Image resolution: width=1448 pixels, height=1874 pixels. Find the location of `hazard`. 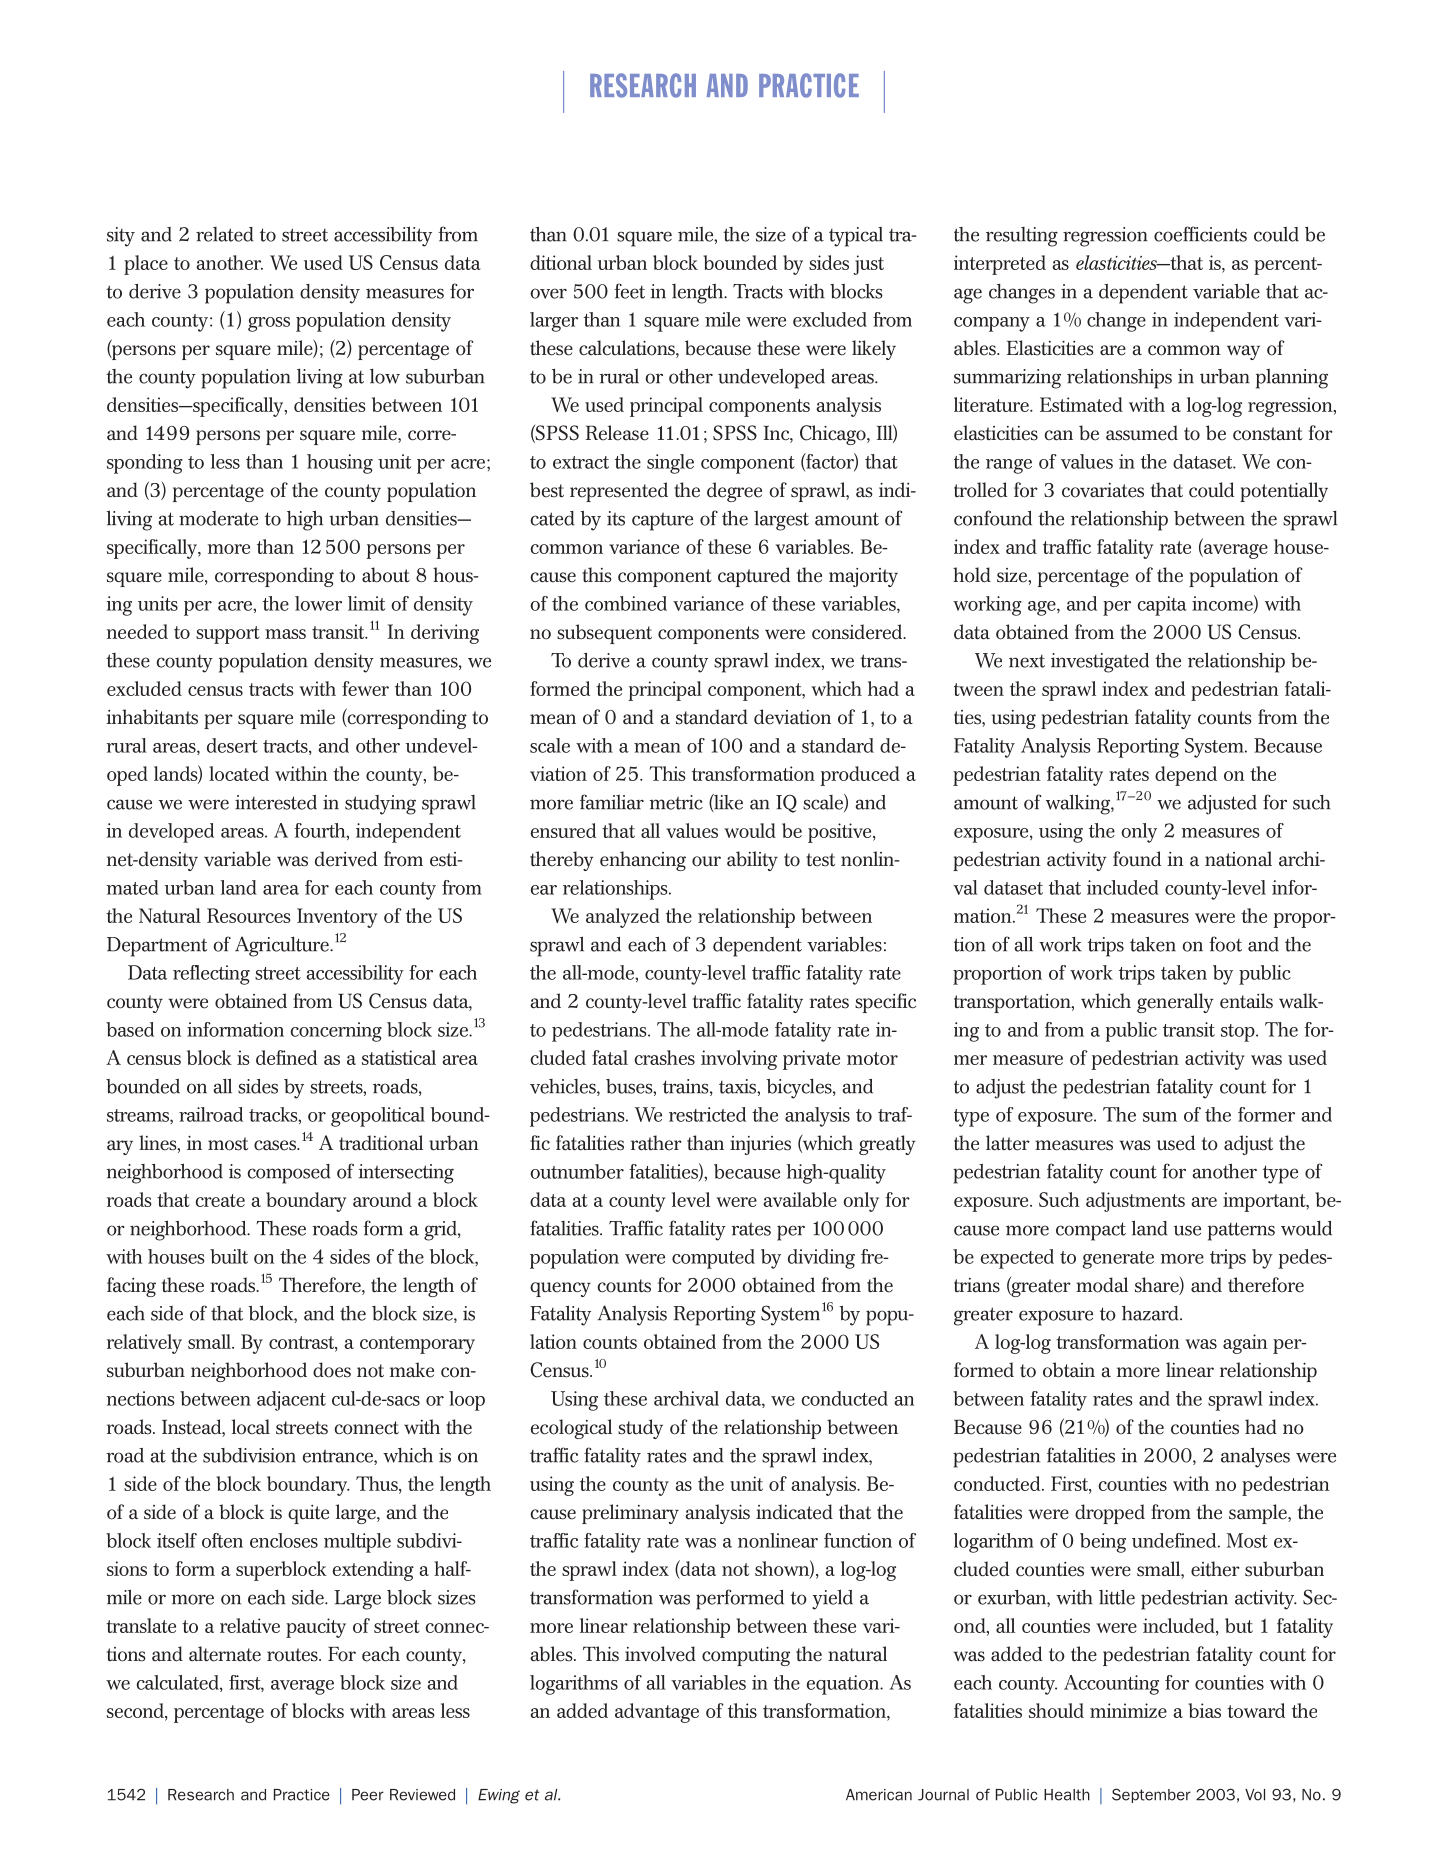

hazard is located at coordinates (1151, 1313).
